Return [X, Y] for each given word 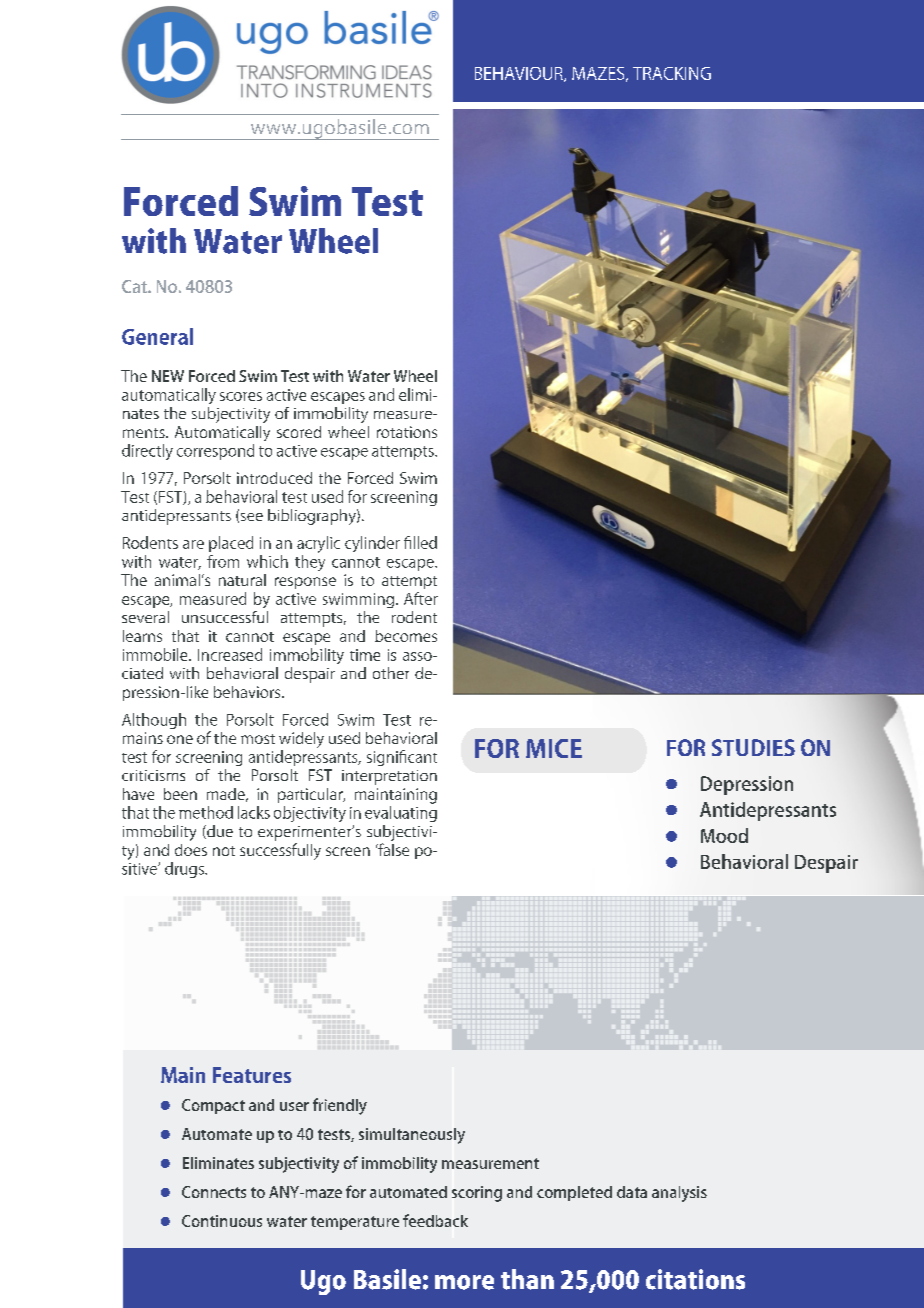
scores [241, 396]
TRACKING [672, 73]
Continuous [222, 1221]
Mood [724, 835]
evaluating [401, 814]
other [391, 673]
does [191, 850]
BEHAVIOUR [520, 74]
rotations [407, 432]
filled [420, 542]
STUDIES [753, 747]
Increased [230, 654]
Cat [135, 286]
